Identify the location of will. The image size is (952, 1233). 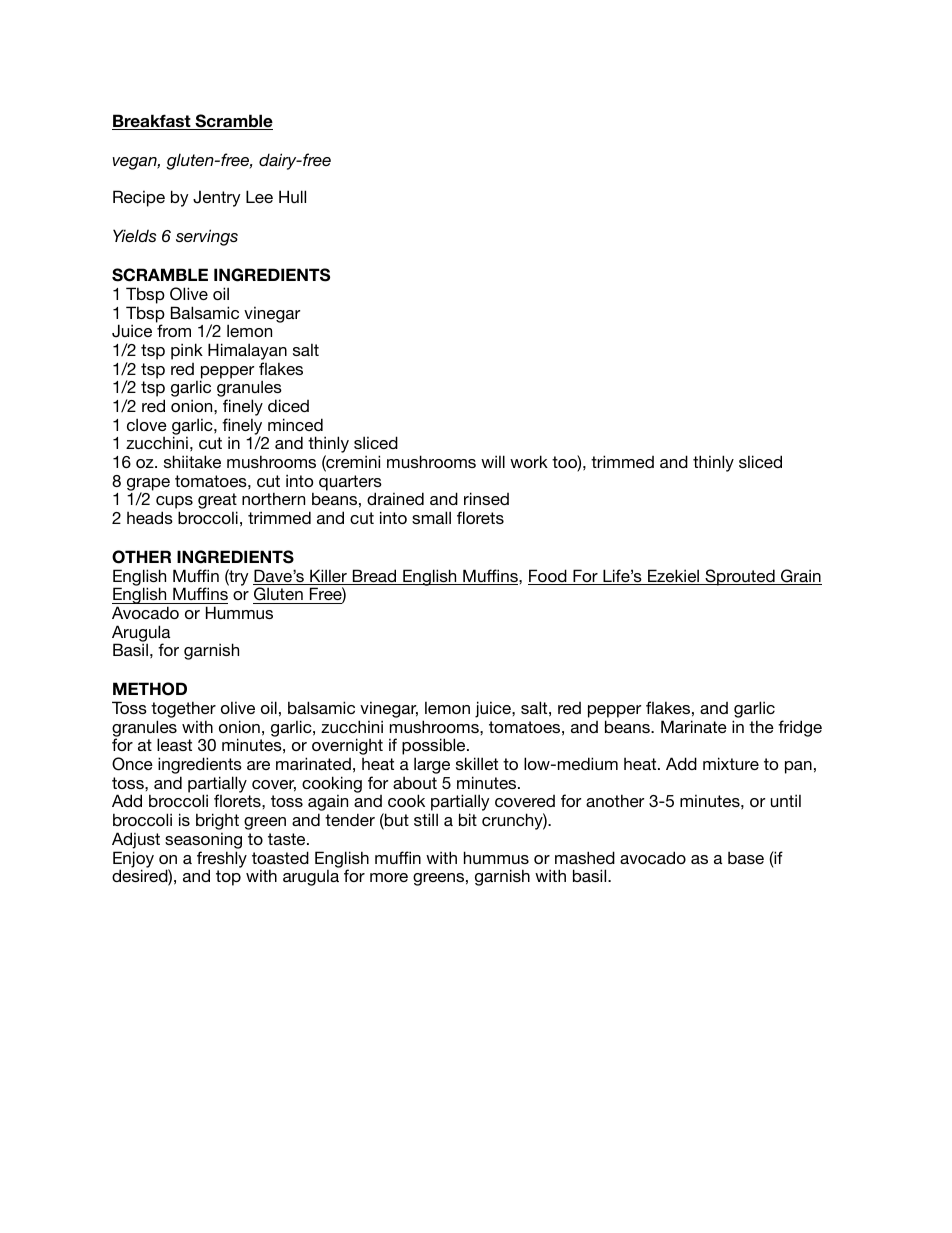
(493, 461).
